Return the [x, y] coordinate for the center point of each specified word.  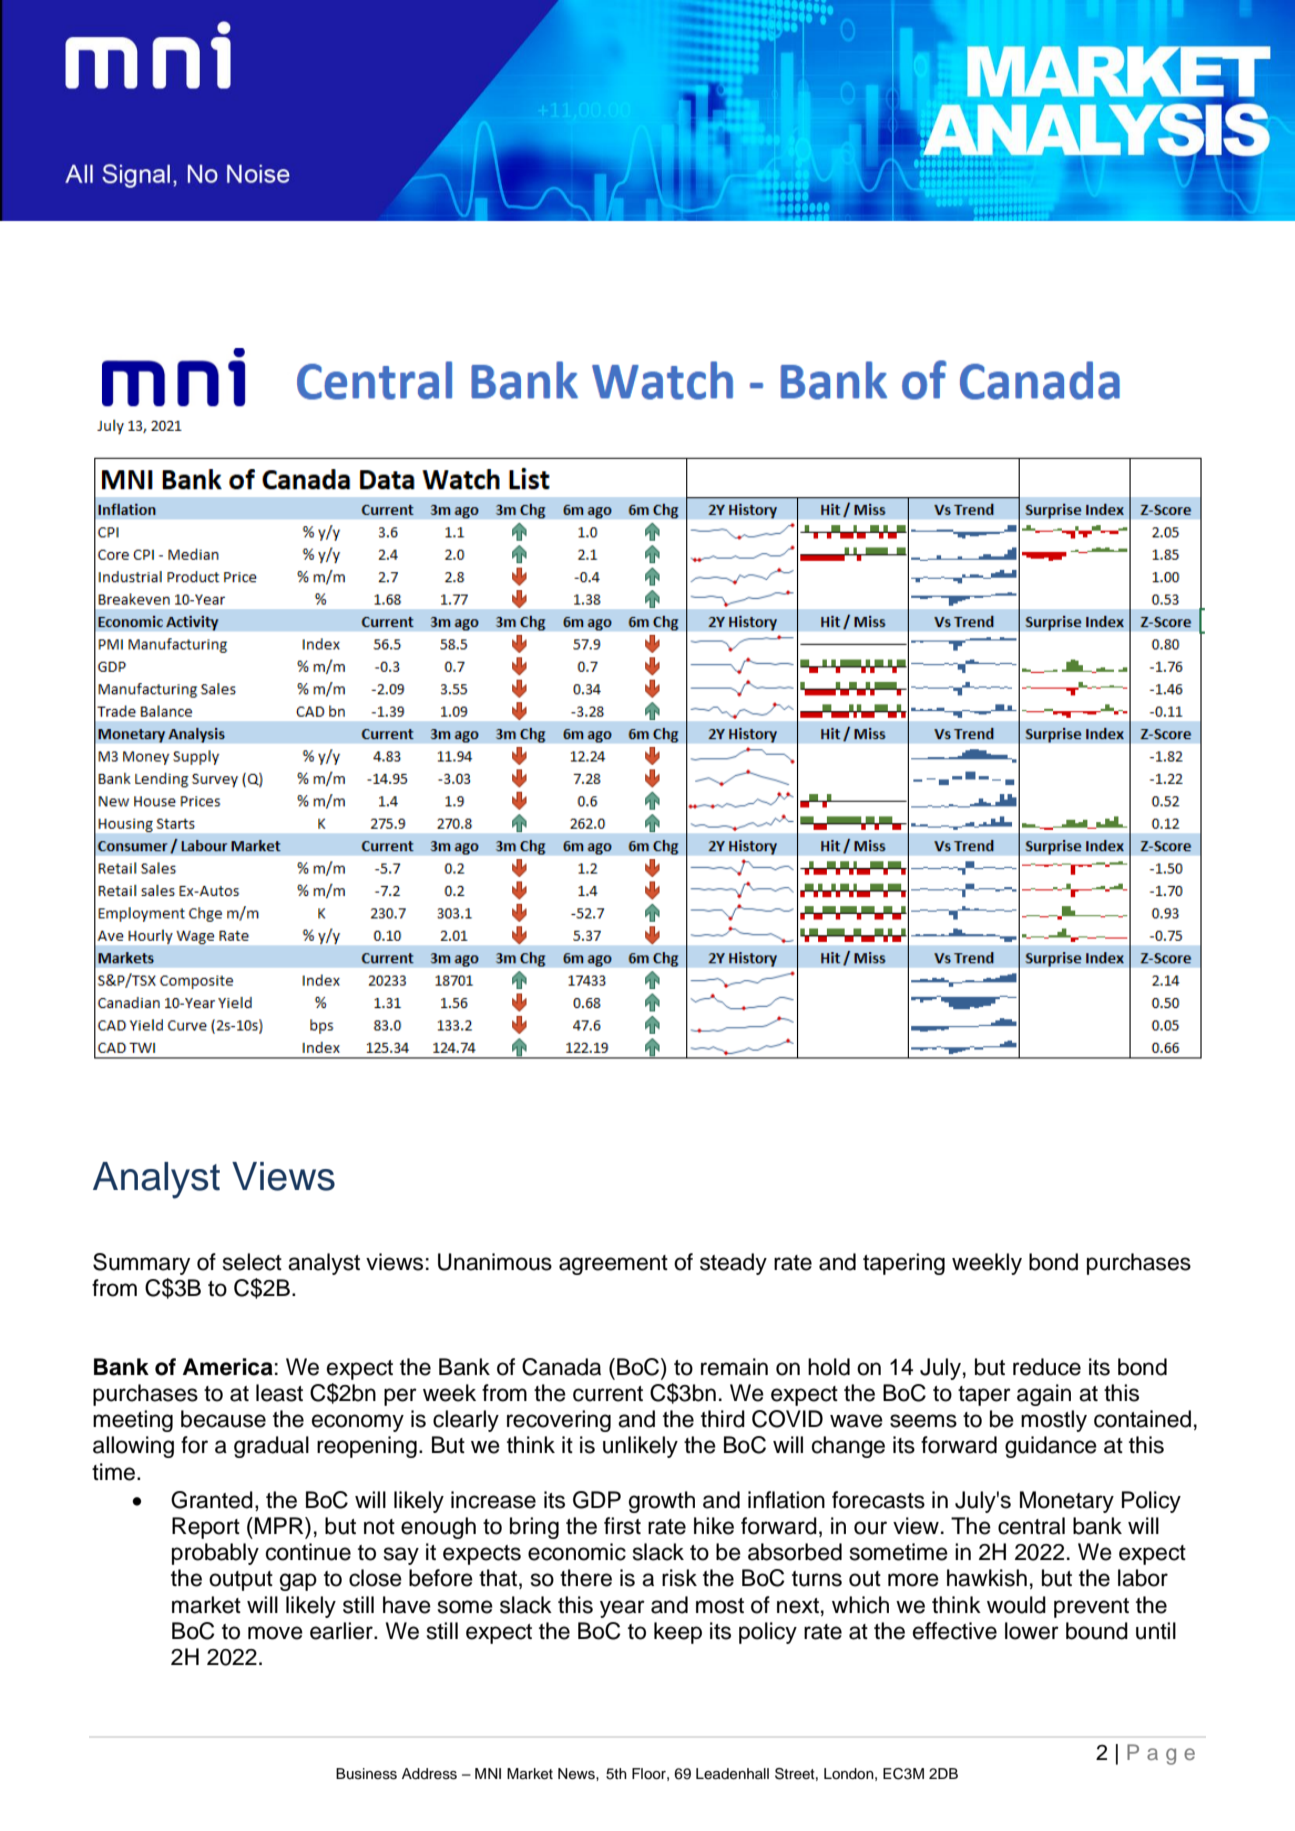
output [241, 1581]
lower [1032, 1631]
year [622, 1609]
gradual [271, 1447]
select [252, 1262]
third [723, 1419]
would [1016, 1605]
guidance [1051, 1447]
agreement [613, 1265]
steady [733, 1264]
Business [366, 1774]
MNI [488, 1773]
